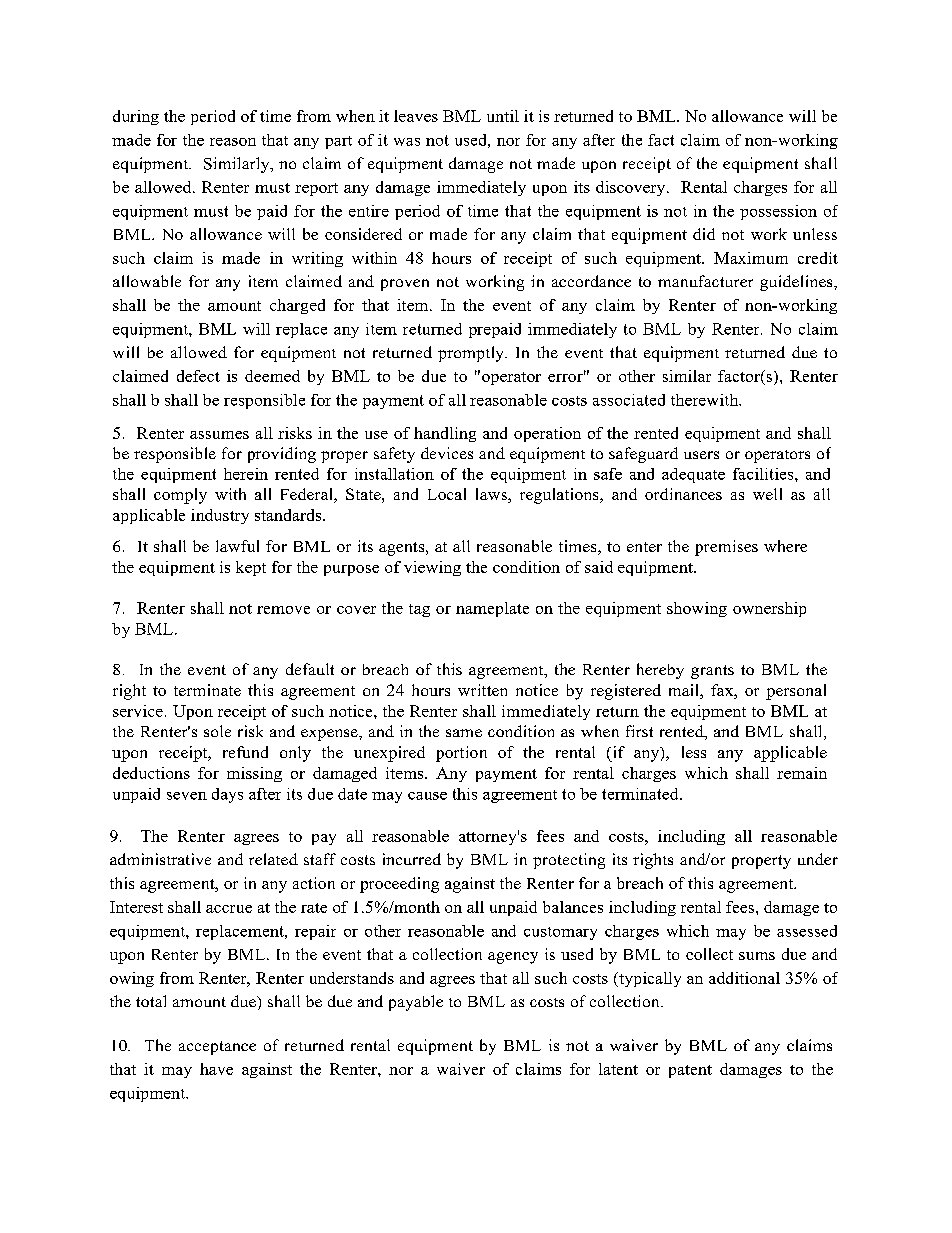 This document has height=1233, width=952. What do you see at coordinates (690, 1071) in the document?
I see `patent` at bounding box center [690, 1071].
